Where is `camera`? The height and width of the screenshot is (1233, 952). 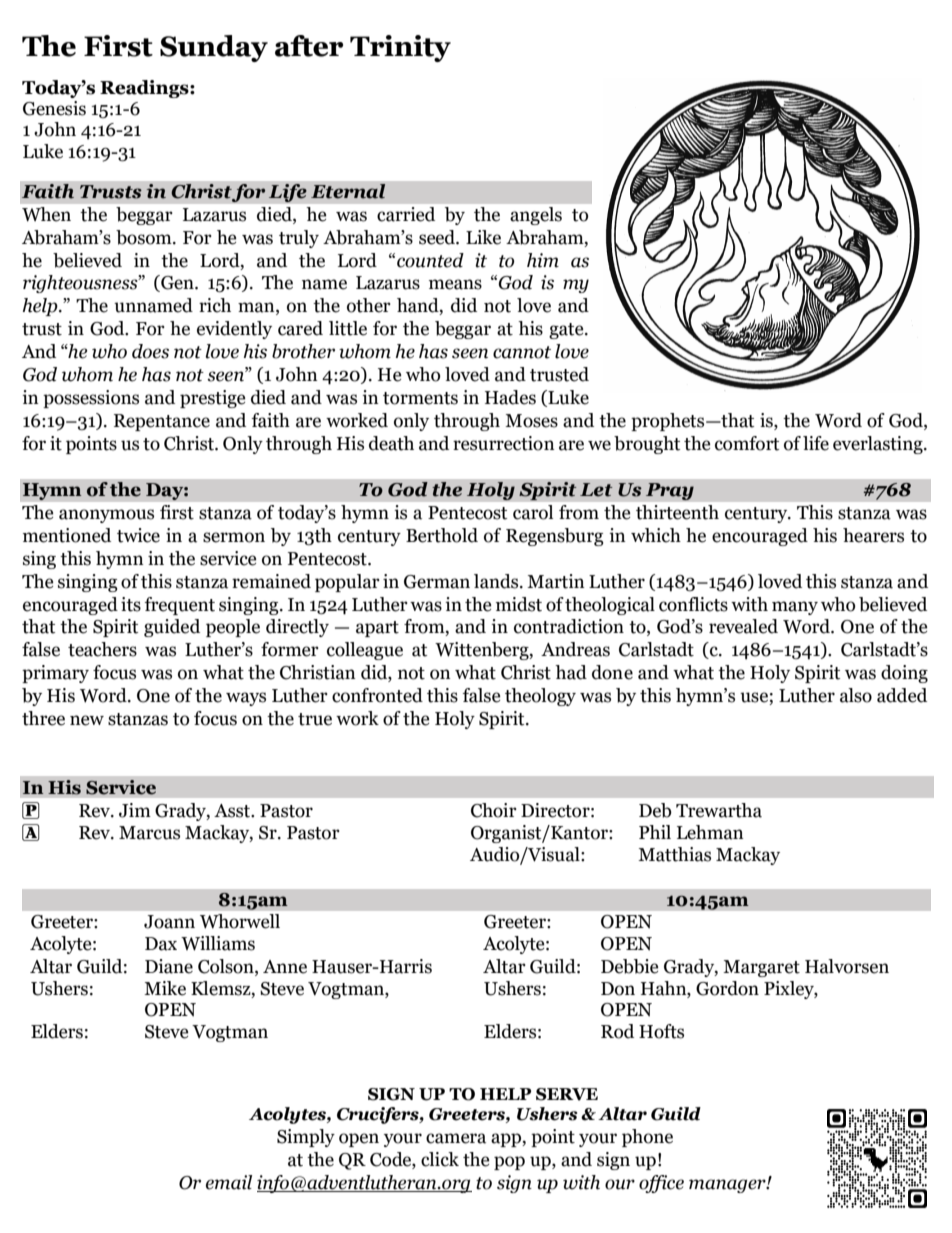 camera is located at coordinates (456, 1138).
